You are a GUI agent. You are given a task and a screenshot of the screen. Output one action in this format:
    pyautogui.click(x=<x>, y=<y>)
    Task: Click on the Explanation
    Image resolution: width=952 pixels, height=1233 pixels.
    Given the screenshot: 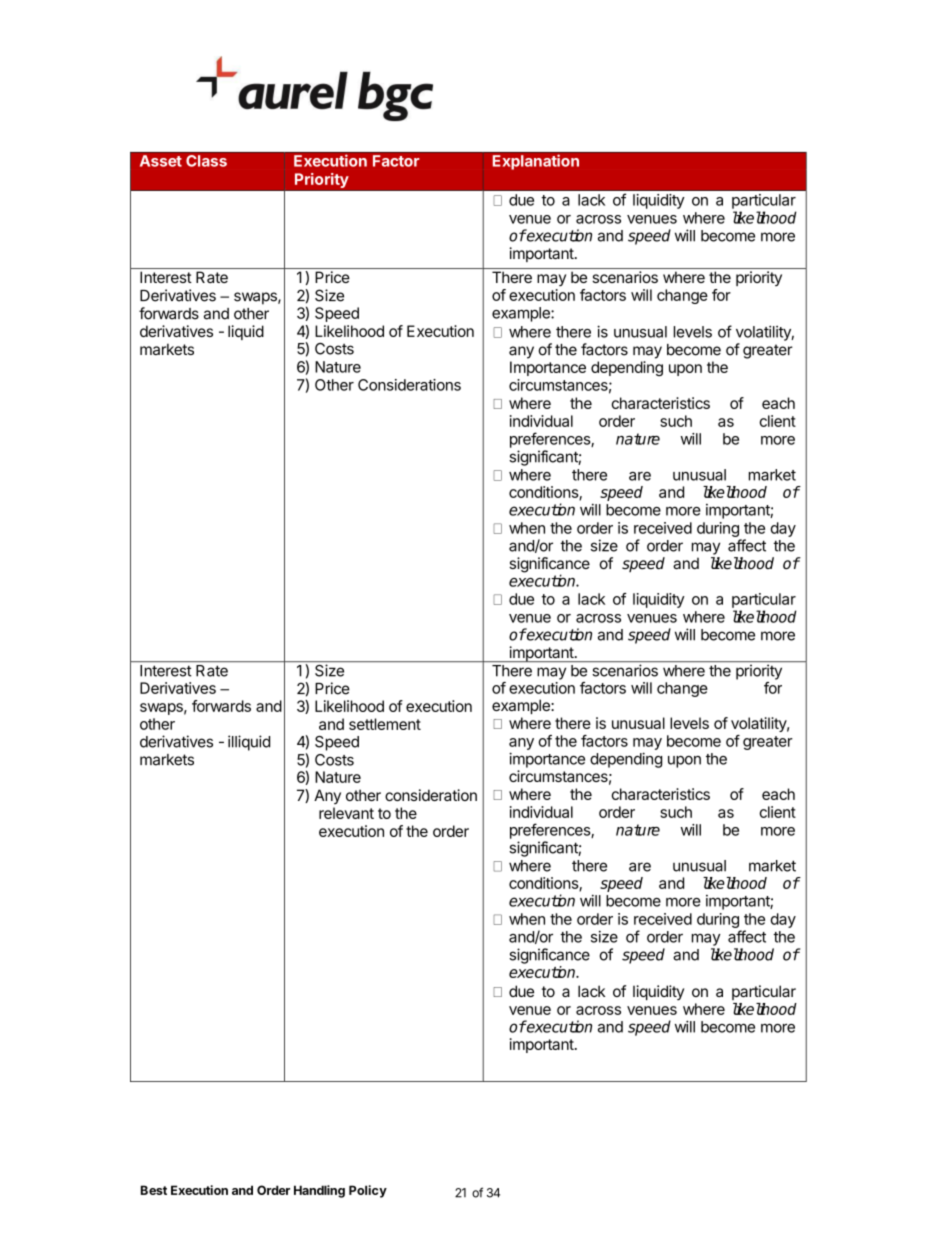 What is the action you would take?
    pyautogui.click(x=536, y=162)
